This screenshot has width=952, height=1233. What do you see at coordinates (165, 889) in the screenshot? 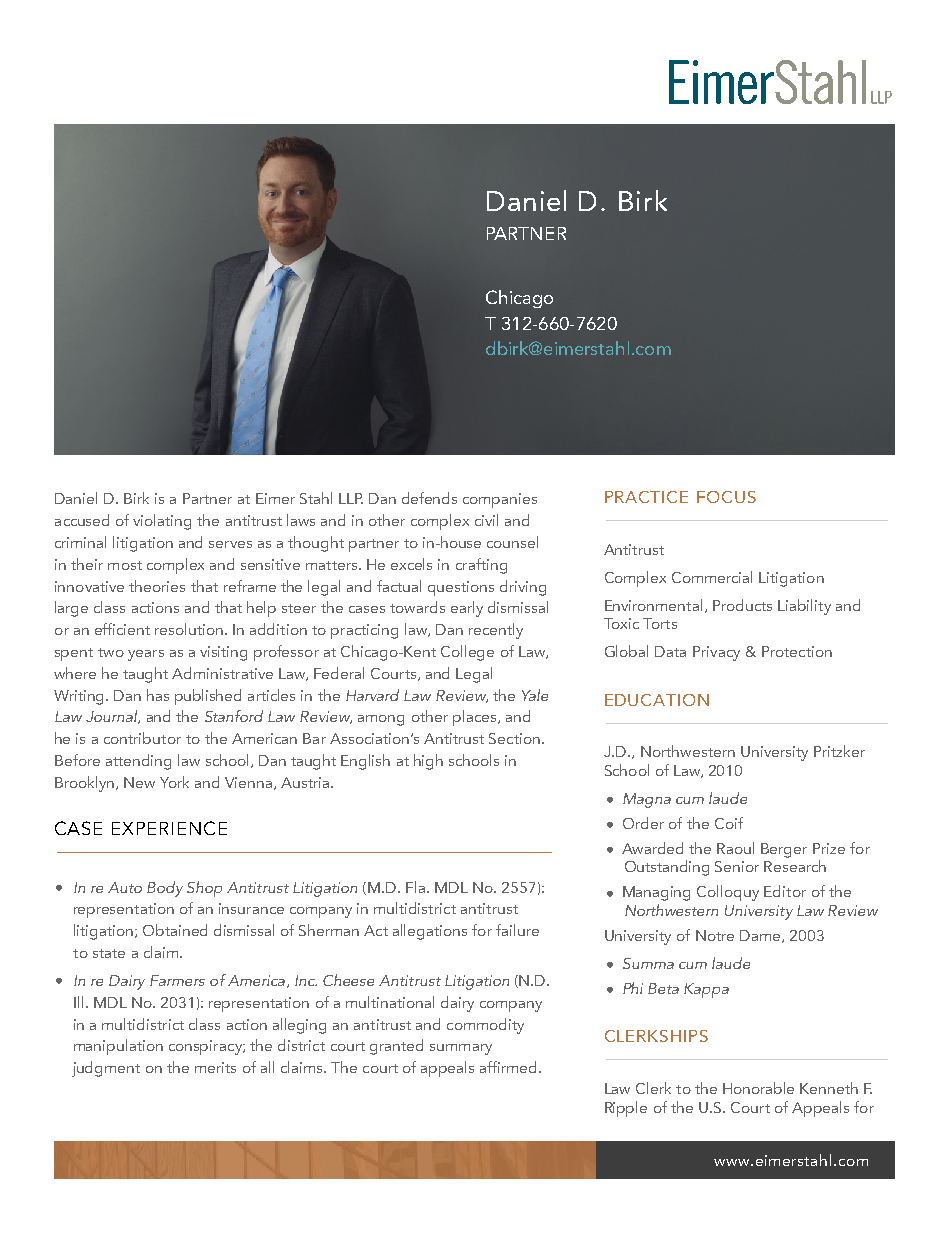
I see `Body` at bounding box center [165, 889].
